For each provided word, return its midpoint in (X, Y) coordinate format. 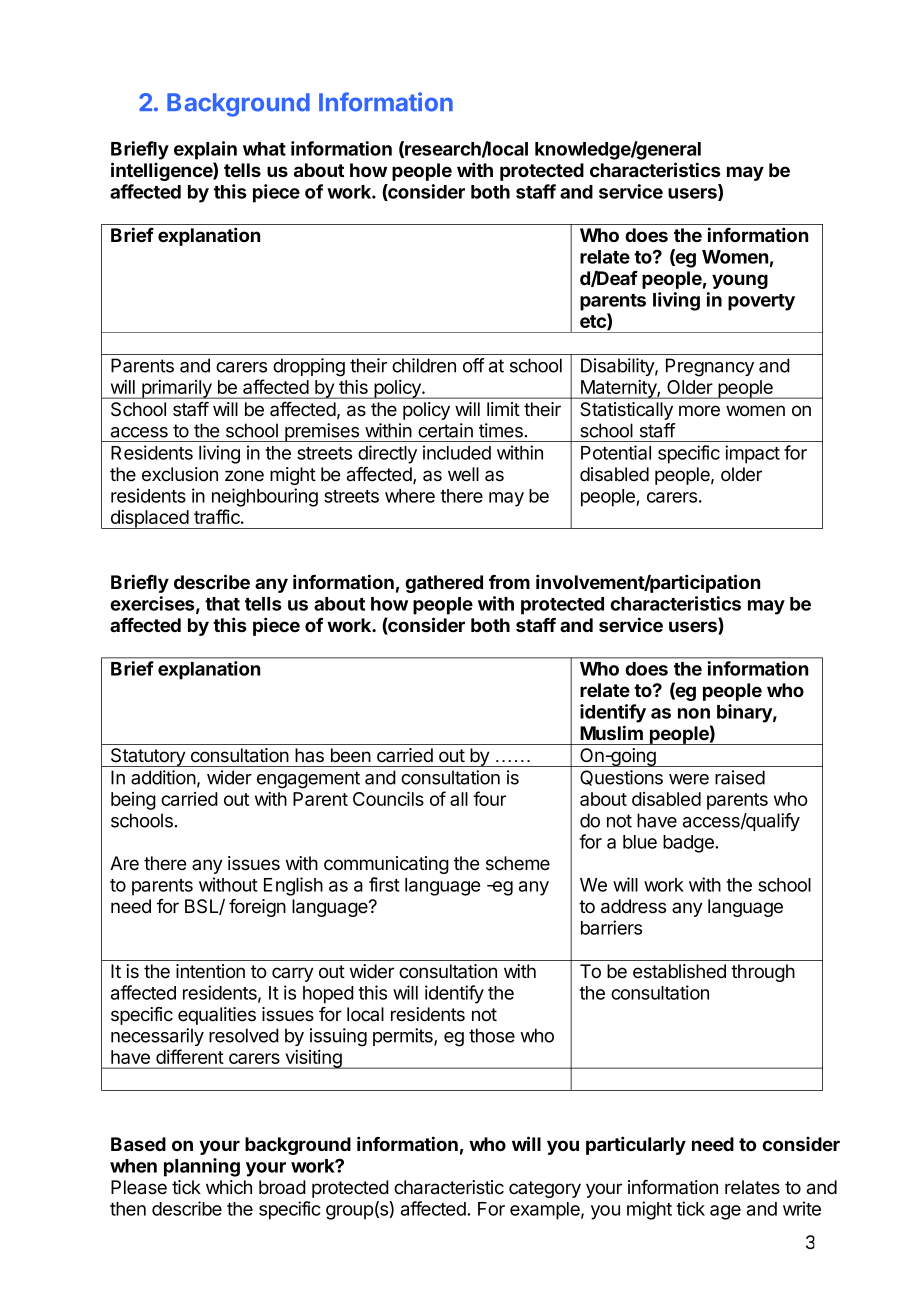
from (509, 582)
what (264, 149)
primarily (177, 389)
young (740, 281)
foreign (257, 908)
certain (445, 430)
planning (202, 1167)
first (384, 884)
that (222, 604)
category (545, 1189)
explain (205, 150)
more (699, 411)
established (679, 971)
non (694, 713)
